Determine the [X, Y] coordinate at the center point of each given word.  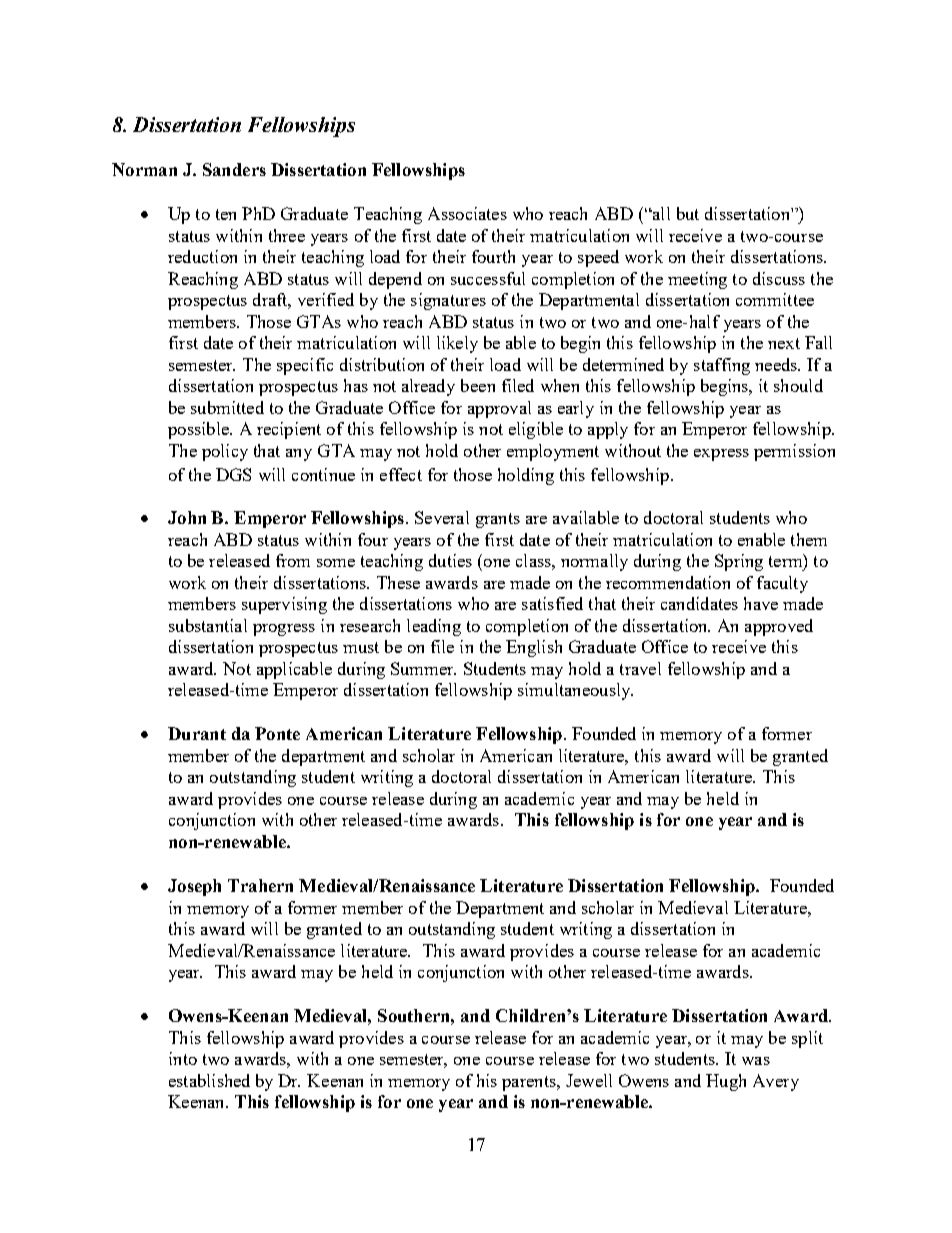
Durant [197, 733]
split [807, 1039]
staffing [722, 366]
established [209, 1080]
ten [226, 214]
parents [530, 1083]
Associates [467, 213]
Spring [739, 562]
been [478, 385]
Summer [423, 668]
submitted [227, 407]
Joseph [194, 887]
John [187, 517]
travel [640, 668]
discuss [779, 278]
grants [498, 520]
